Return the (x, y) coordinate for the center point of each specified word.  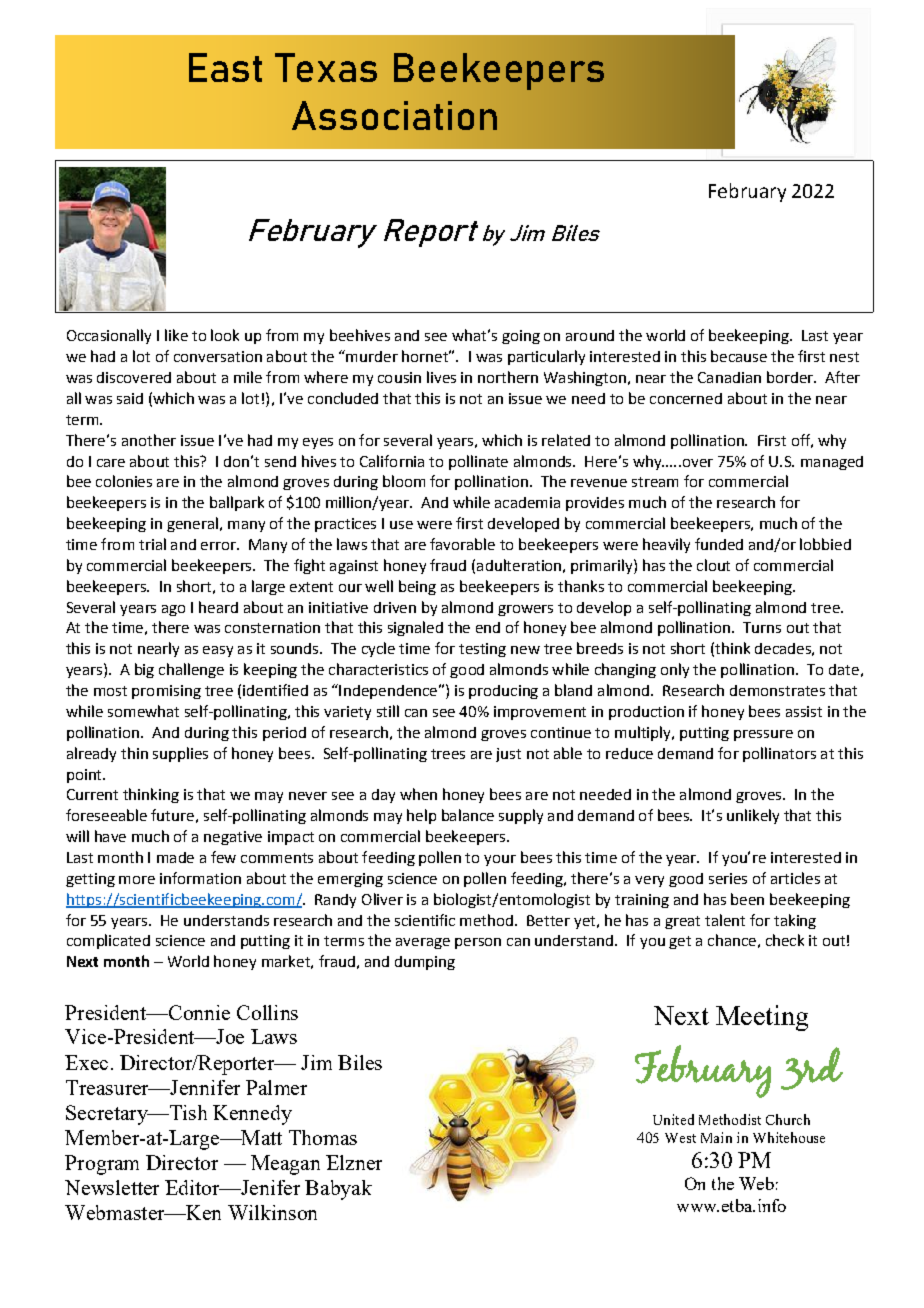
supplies (180, 754)
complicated (108, 941)
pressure (763, 735)
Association (394, 115)
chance (732, 940)
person (478, 943)
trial (152, 544)
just (508, 755)
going (521, 337)
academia (527, 502)
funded (719, 544)
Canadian (729, 377)
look (225, 335)
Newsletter (112, 1187)
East (225, 67)
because (739, 356)
